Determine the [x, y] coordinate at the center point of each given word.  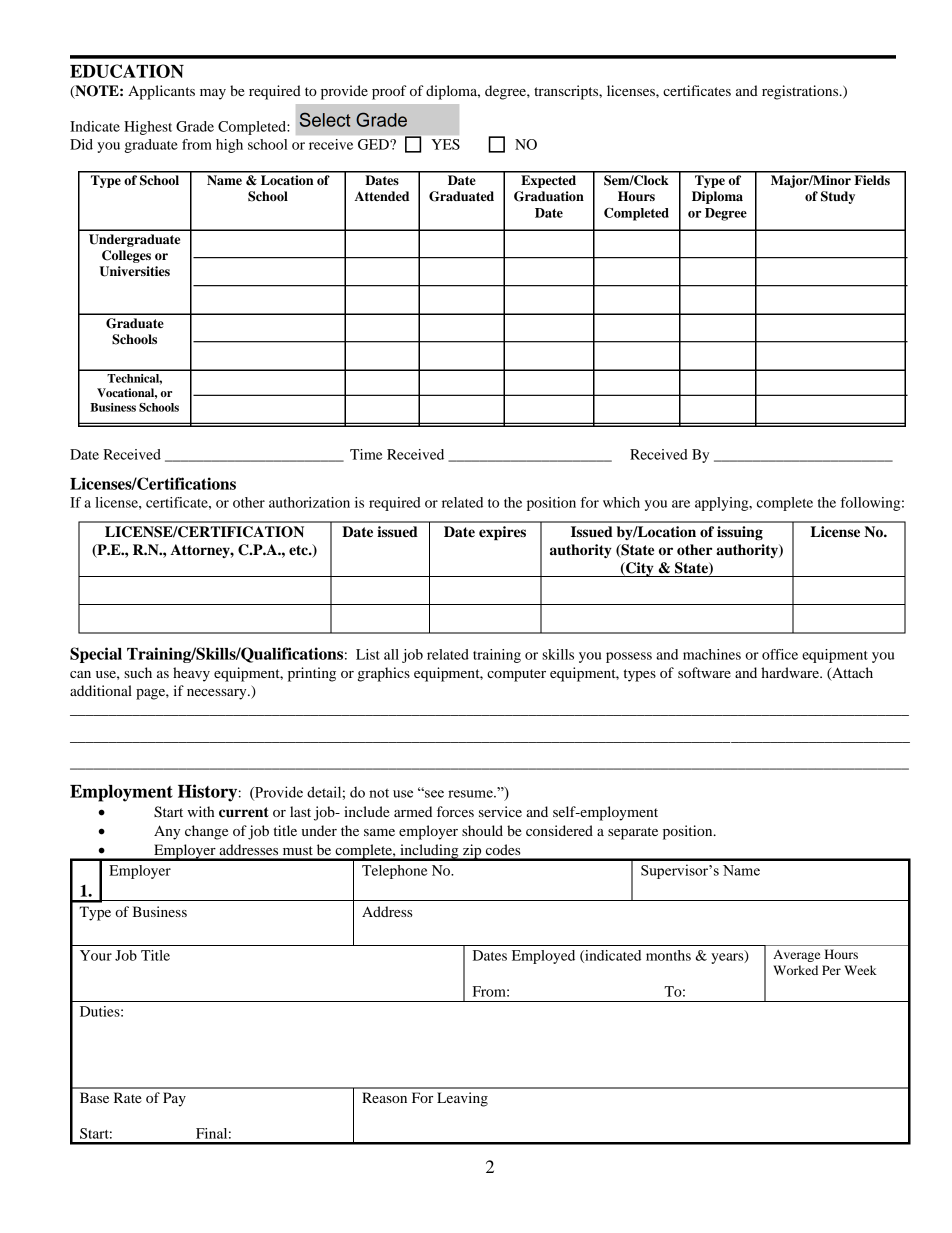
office [780, 654]
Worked [795, 970]
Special [96, 655]
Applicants [161, 92]
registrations [801, 92]
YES [445, 144]
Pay [174, 1099]
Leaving [462, 1099]
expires [502, 533]
